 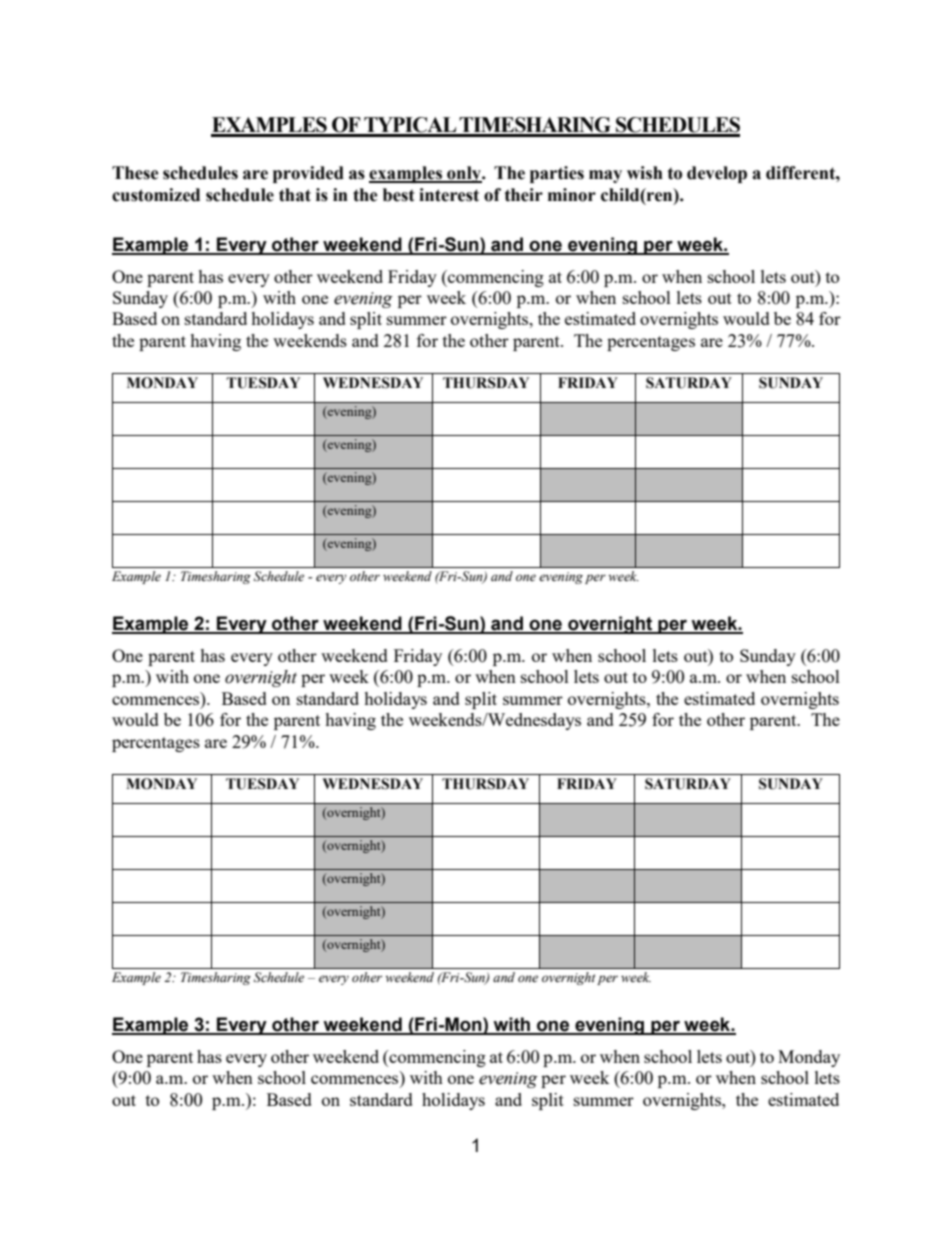 I want to click on wish, so click(x=645, y=173).
